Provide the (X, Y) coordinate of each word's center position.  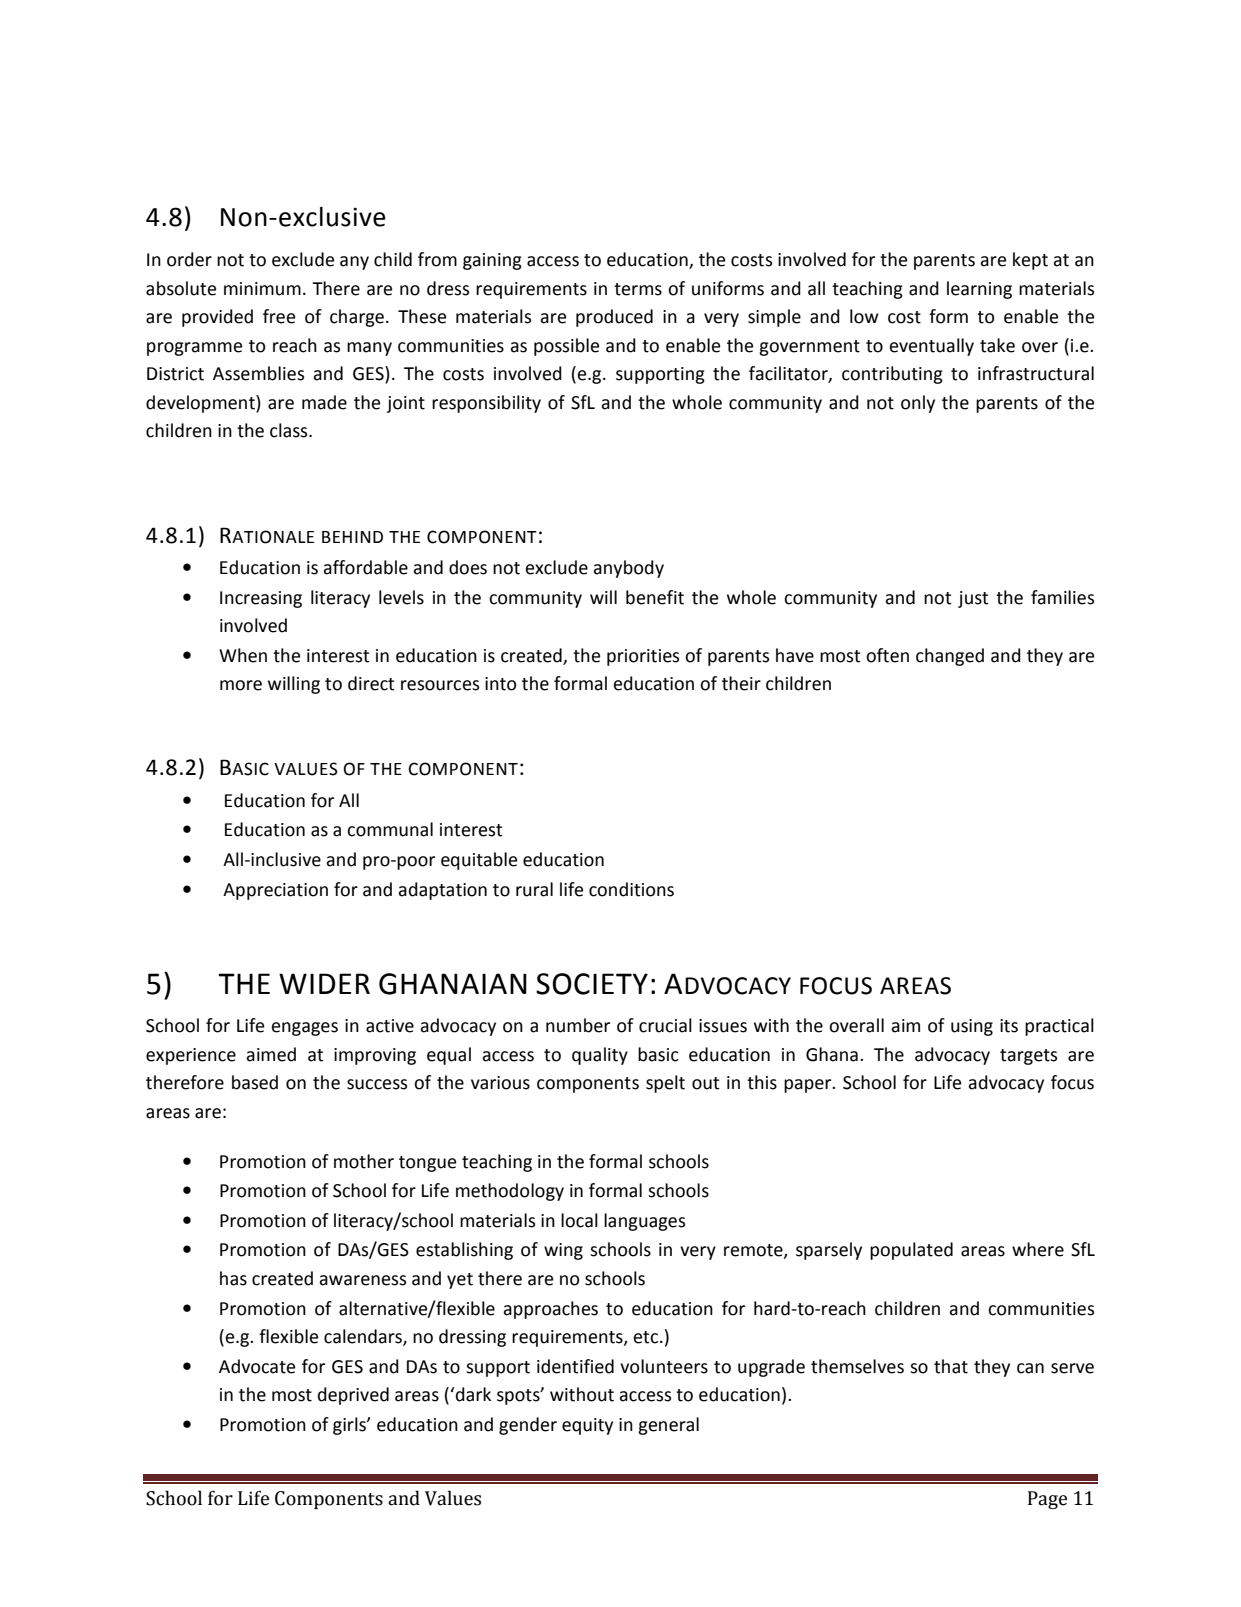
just (973, 599)
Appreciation (275, 891)
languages (644, 1222)
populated (911, 1251)
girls (350, 1426)
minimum (262, 289)
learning (979, 290)
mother (364, 1161)
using (972, 1027)
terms (638, 289)
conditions (631, 889)
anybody (628, 569)
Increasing (261, 599)
